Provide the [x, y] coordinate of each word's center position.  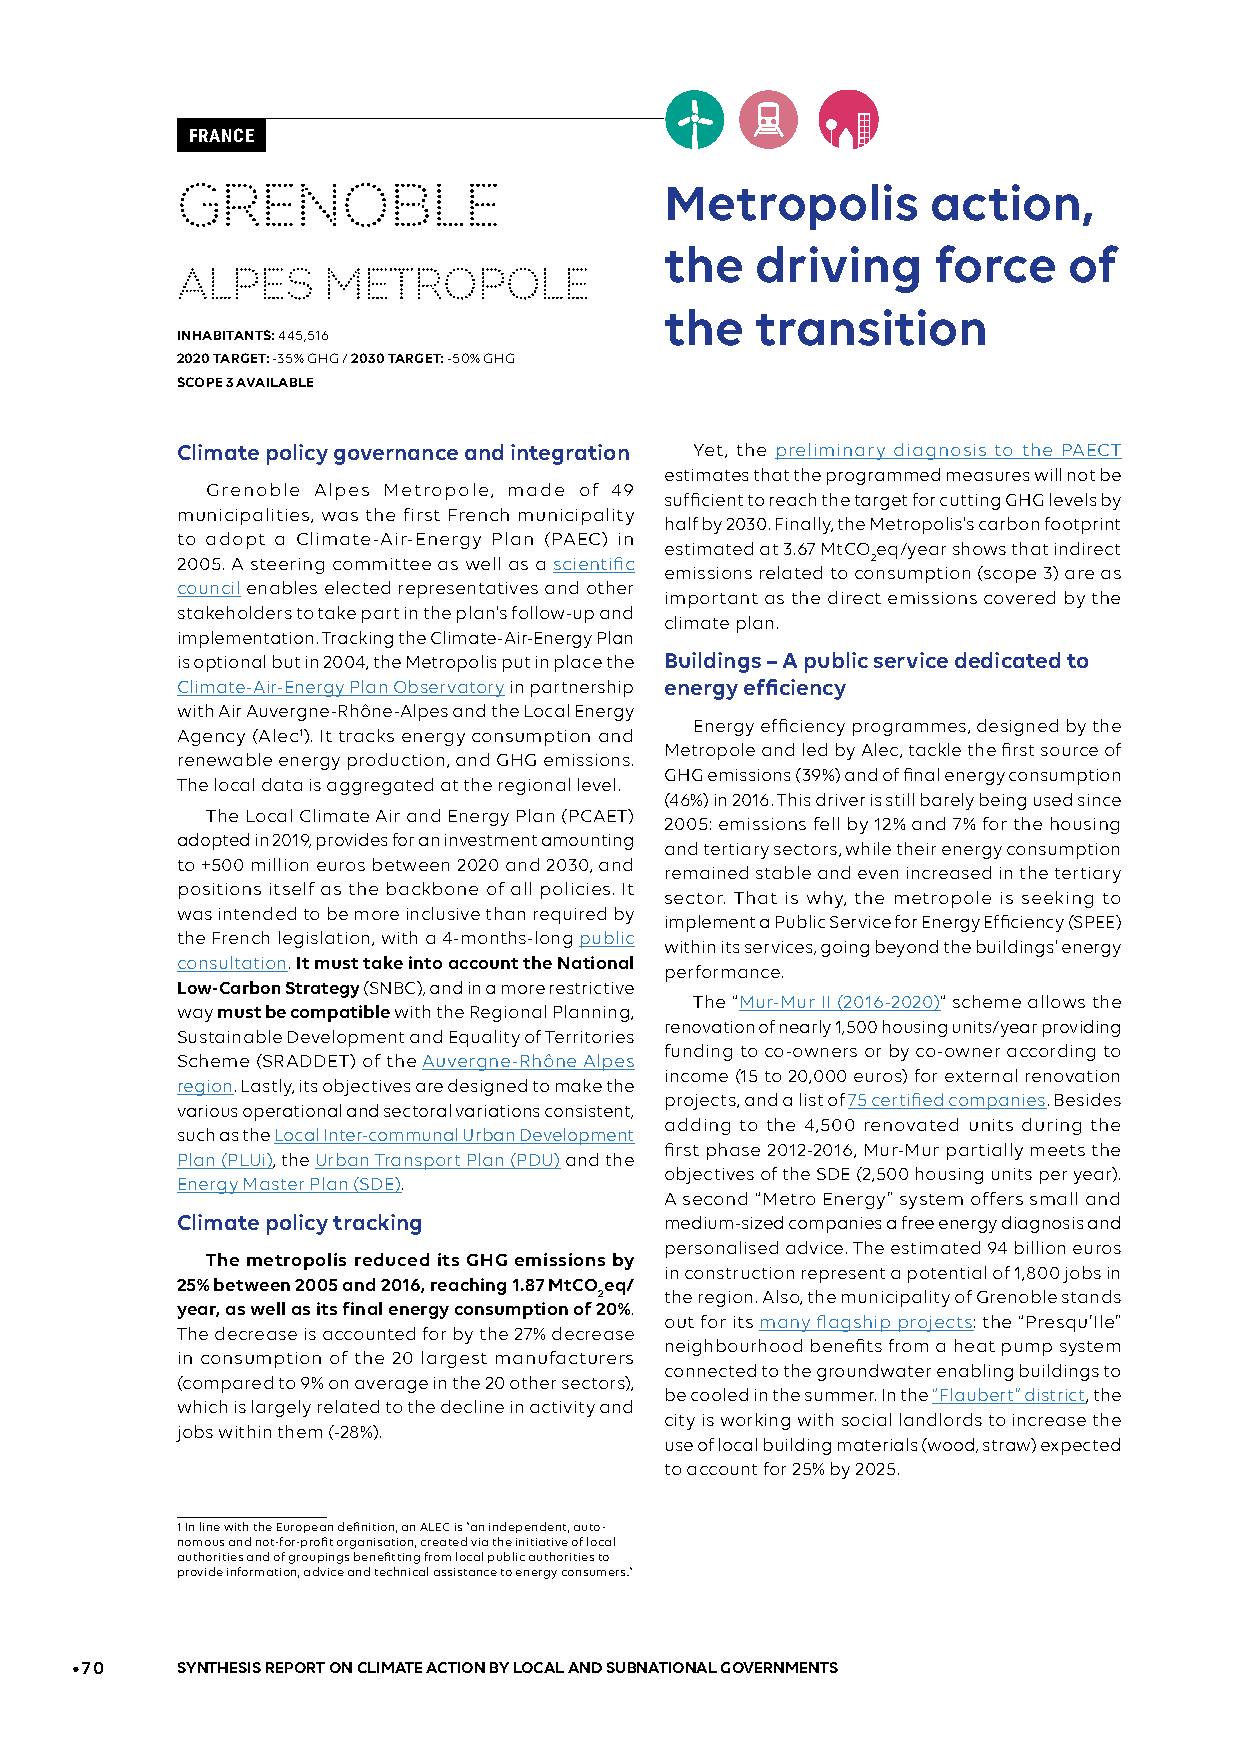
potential [947, 1274]
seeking [1057, 899]
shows [979, 548]
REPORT [295, 1667]
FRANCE [222, 135]
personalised [722, 1249]
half [682, 523]
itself [292, 888]
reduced [392, 1259]
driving [838, 269]
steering [287, 566]
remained [707, 872]
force [995, 264]
